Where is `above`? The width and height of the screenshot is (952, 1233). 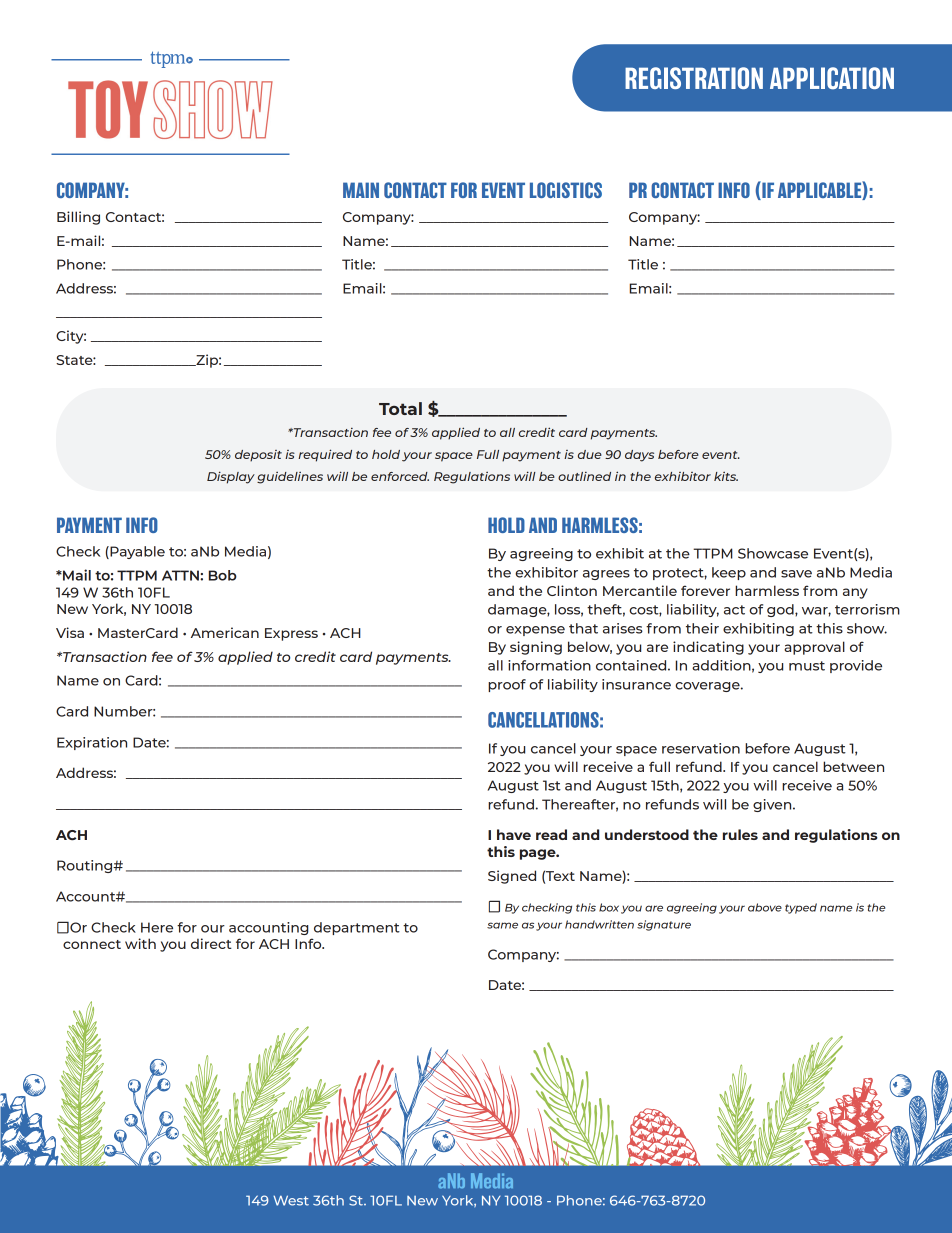
above is located at coordinates (765, 907).
